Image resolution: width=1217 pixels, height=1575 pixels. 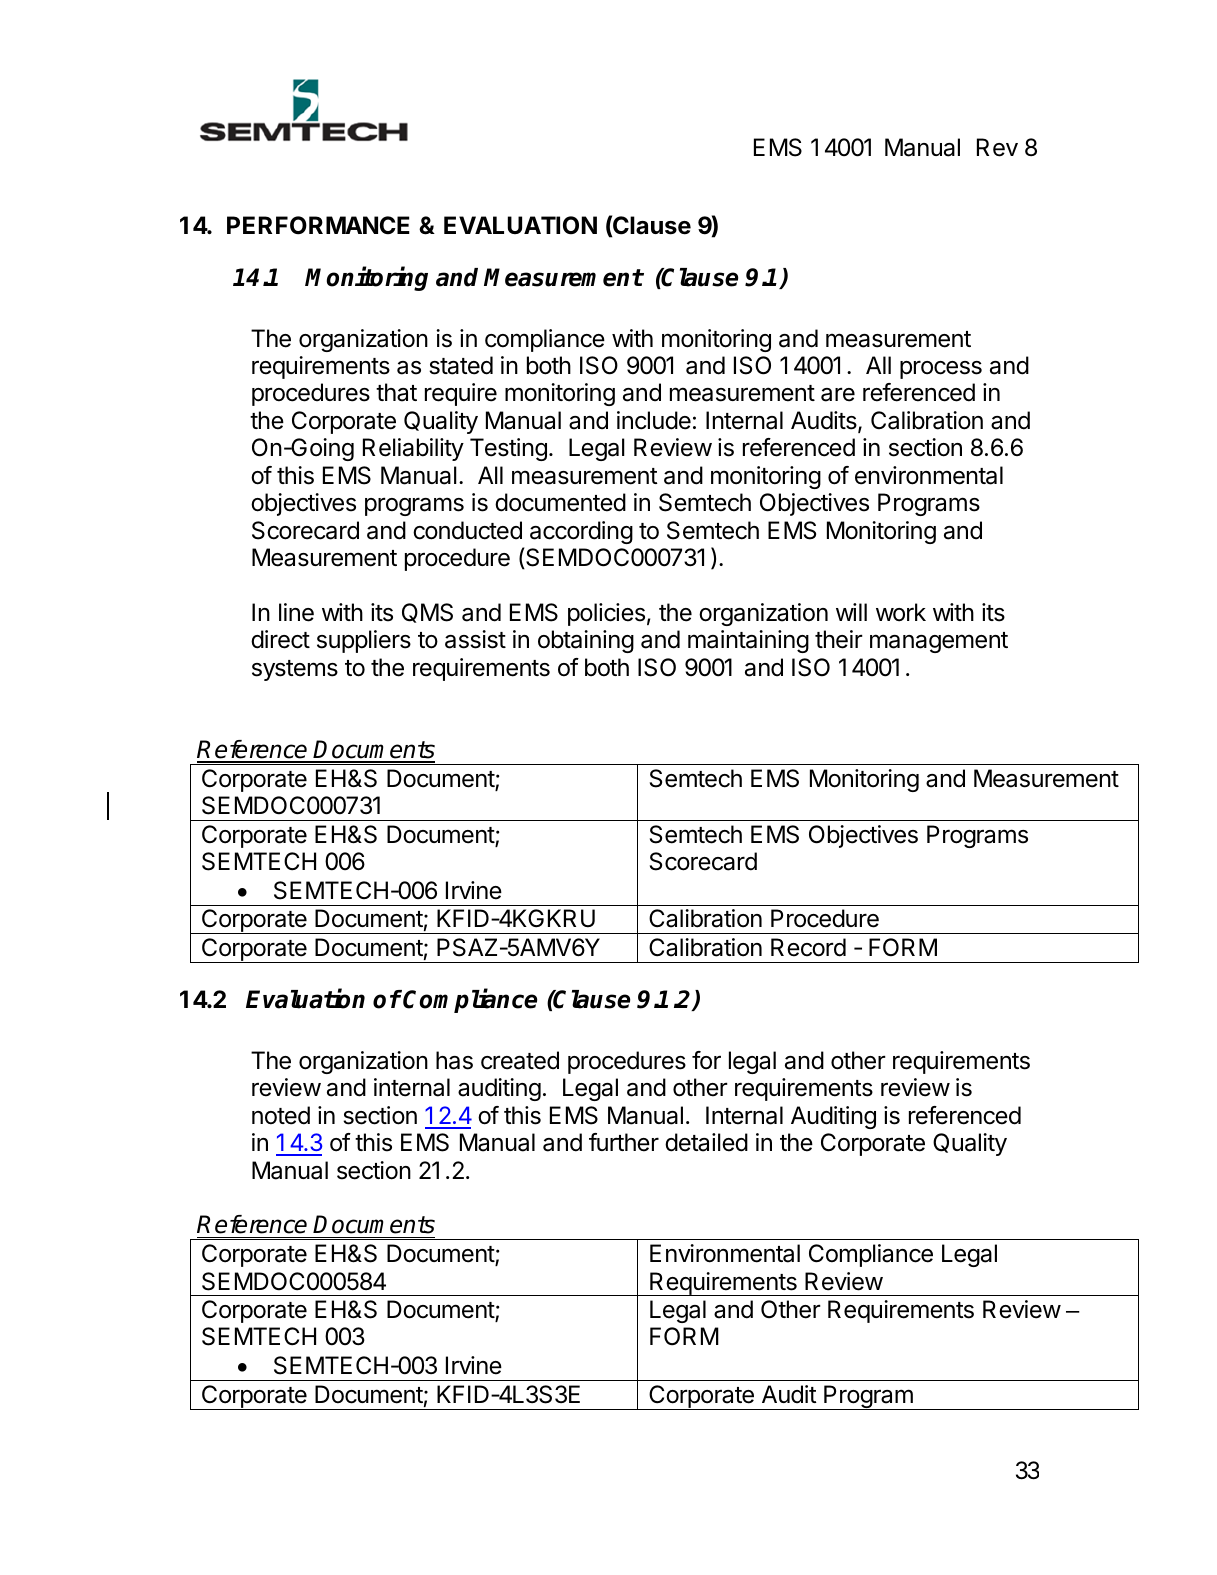 I want to click on obtaining, so click(x=586, y=641).
